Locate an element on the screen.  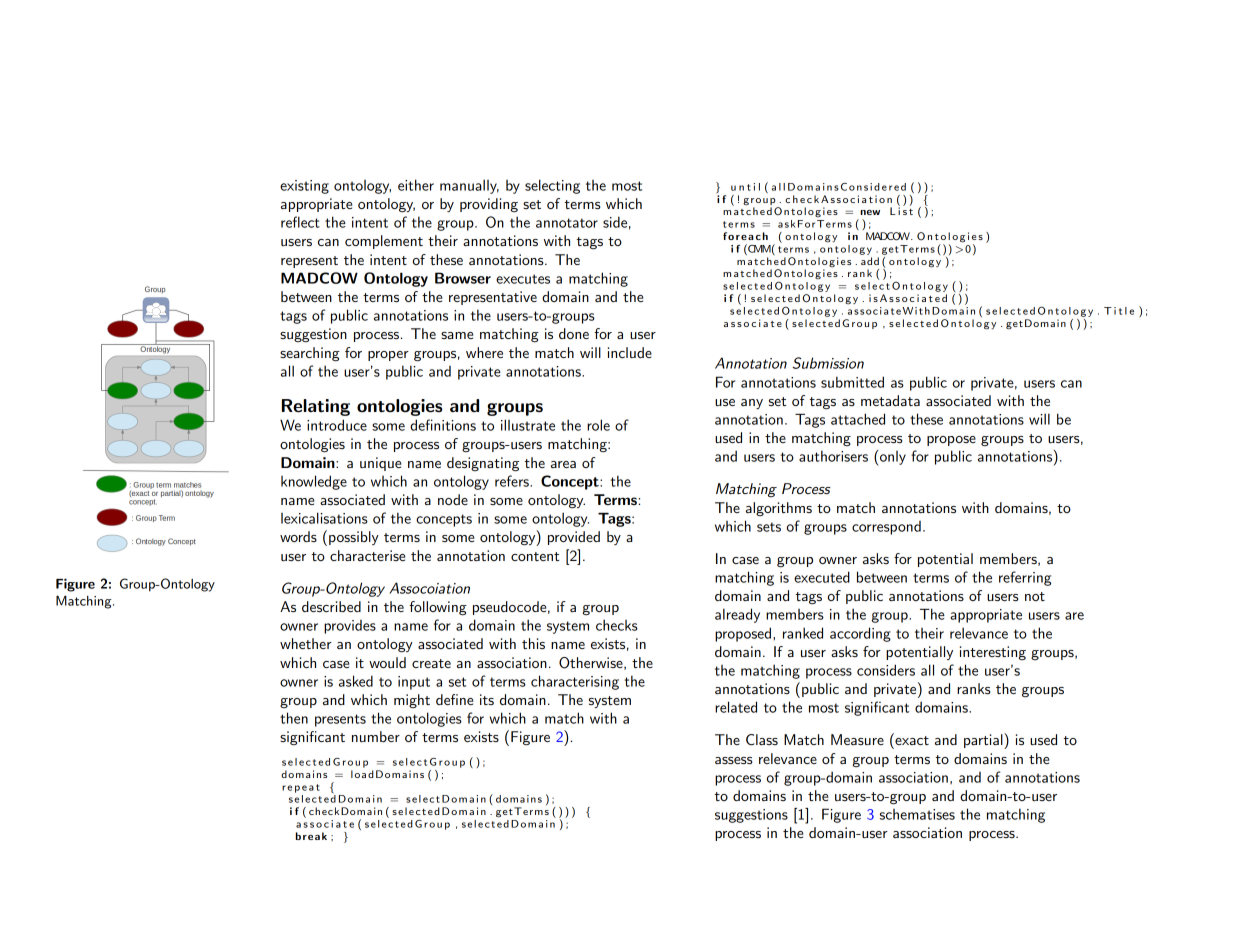
exact is located at coordinates (911, 739).
